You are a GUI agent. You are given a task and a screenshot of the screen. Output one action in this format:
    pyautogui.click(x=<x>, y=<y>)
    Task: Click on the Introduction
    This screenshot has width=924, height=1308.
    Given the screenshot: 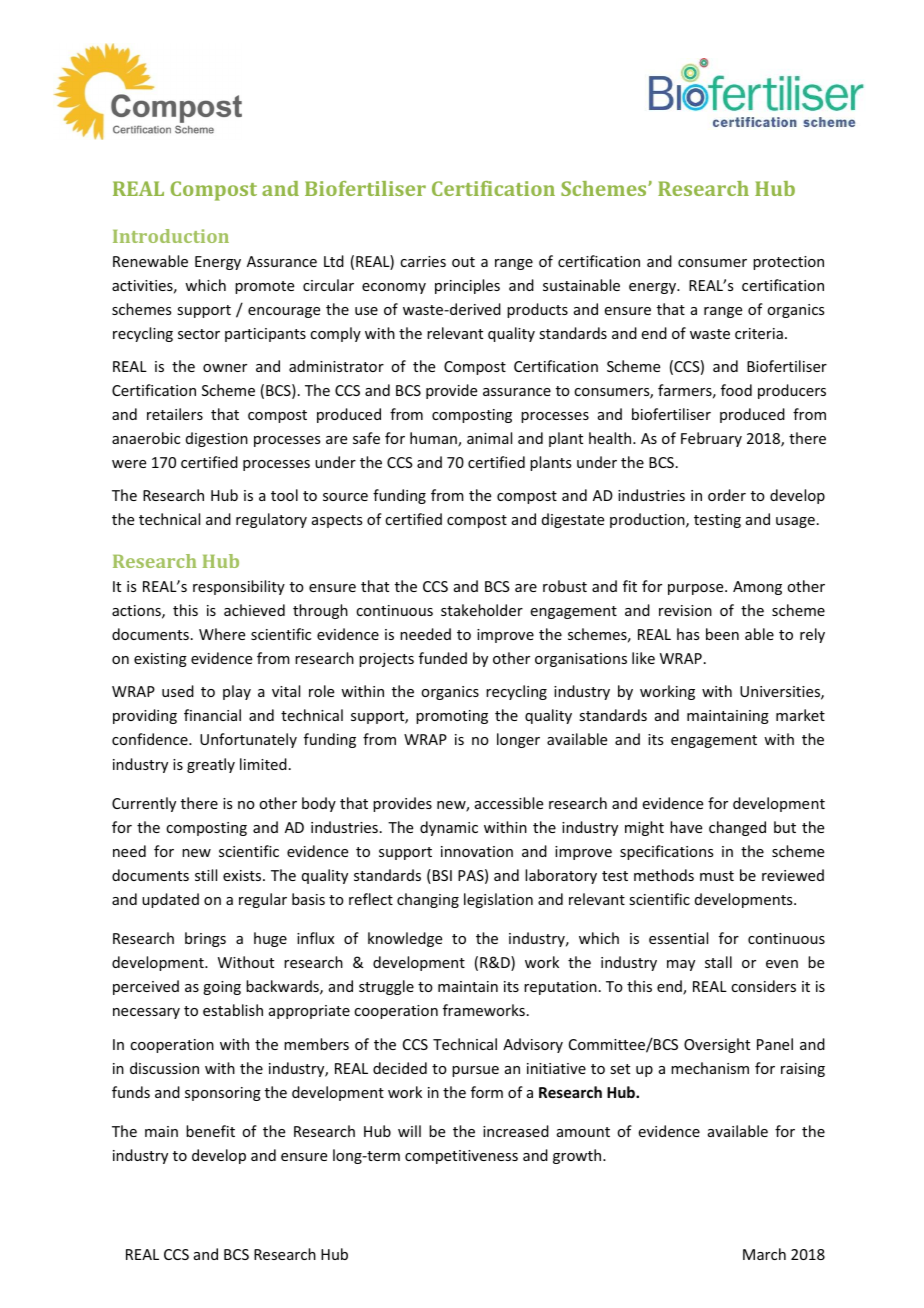 What is the action you would take?
    pyautogui.click(x=171, y=236)
